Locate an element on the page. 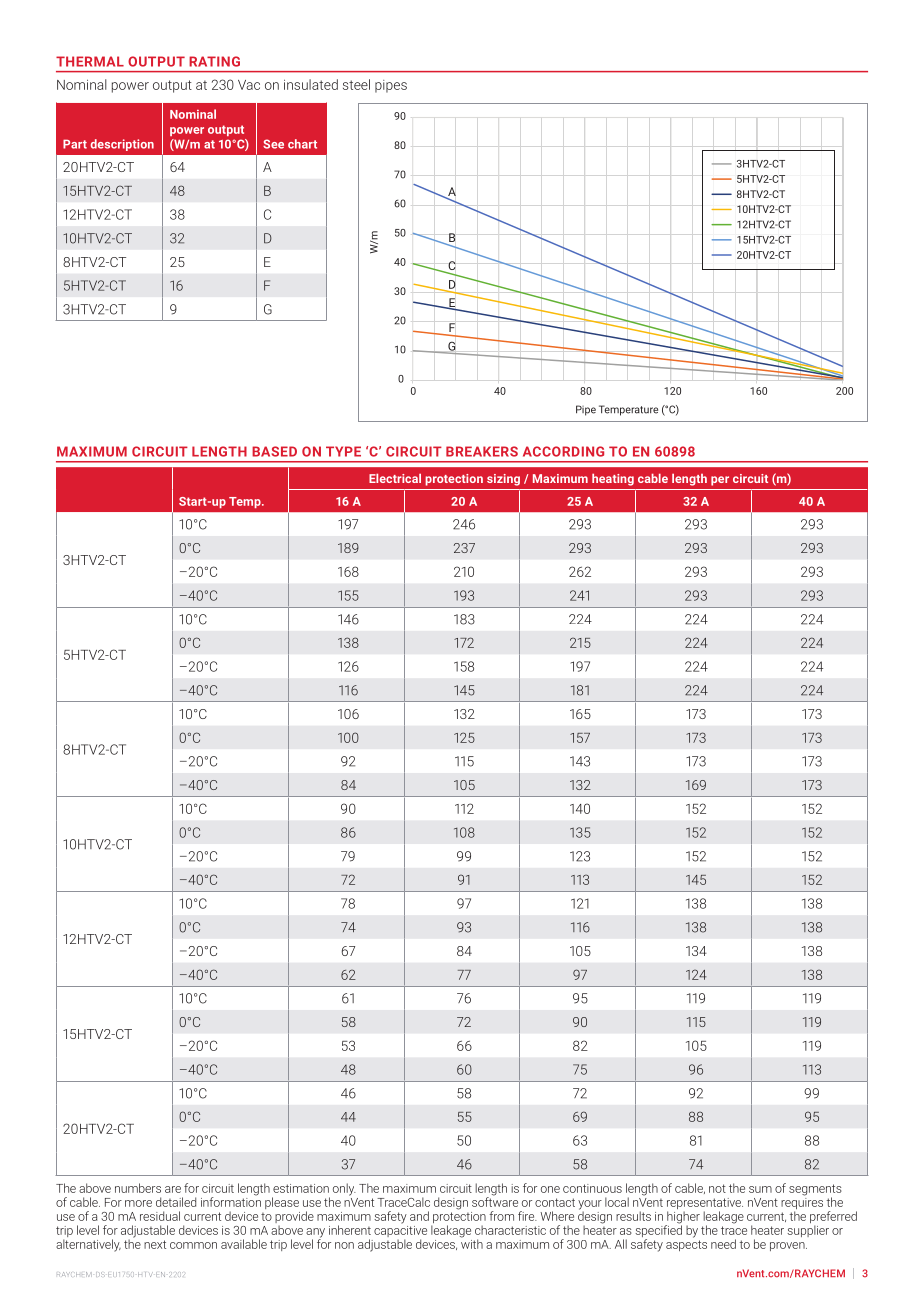 Image resolution: width=924 pixels, height=1308 pixels. and is located at coordinates (419, 1216).
